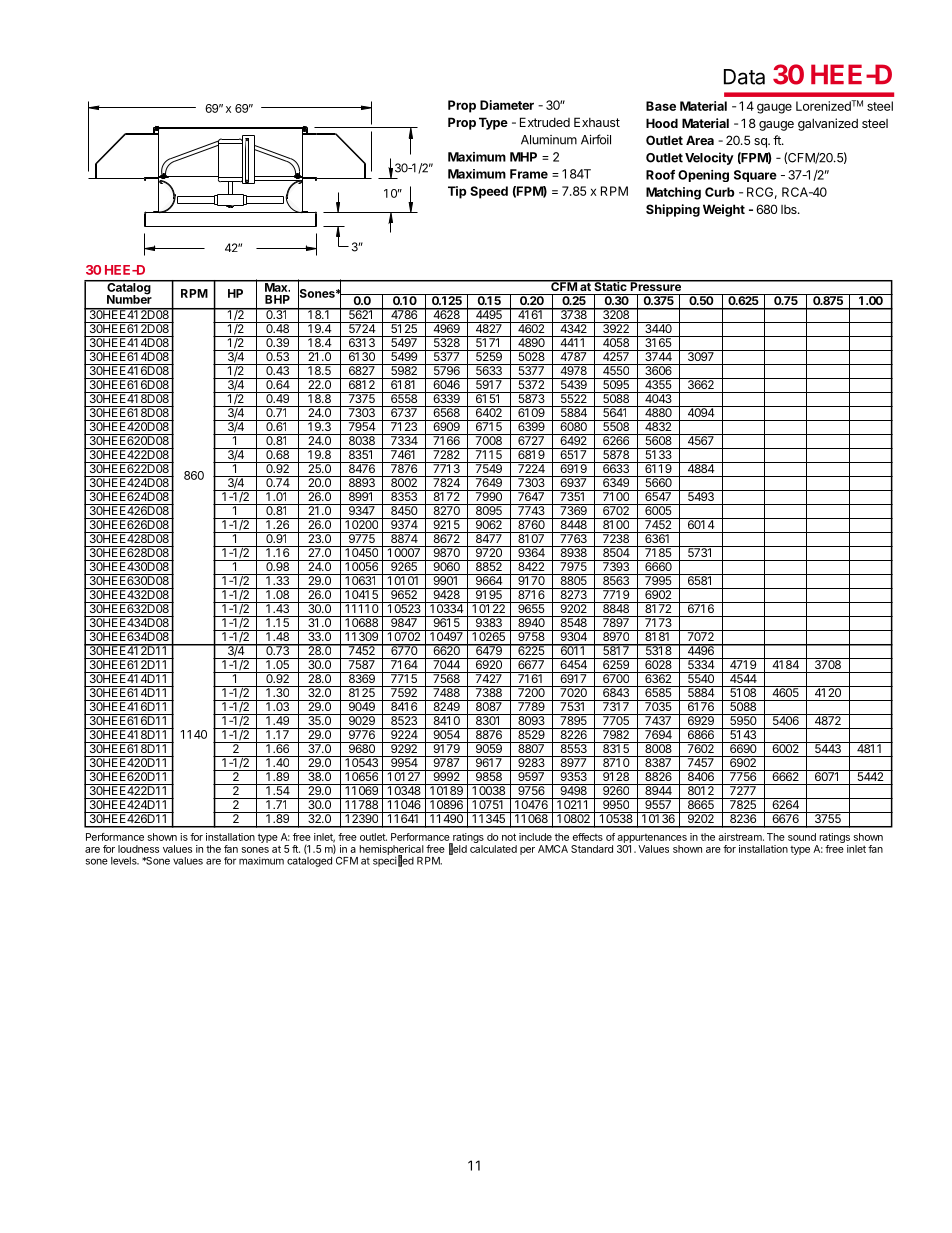 This image has height=1233, width=952. I want to click on Diameter, so click(507, 105).
